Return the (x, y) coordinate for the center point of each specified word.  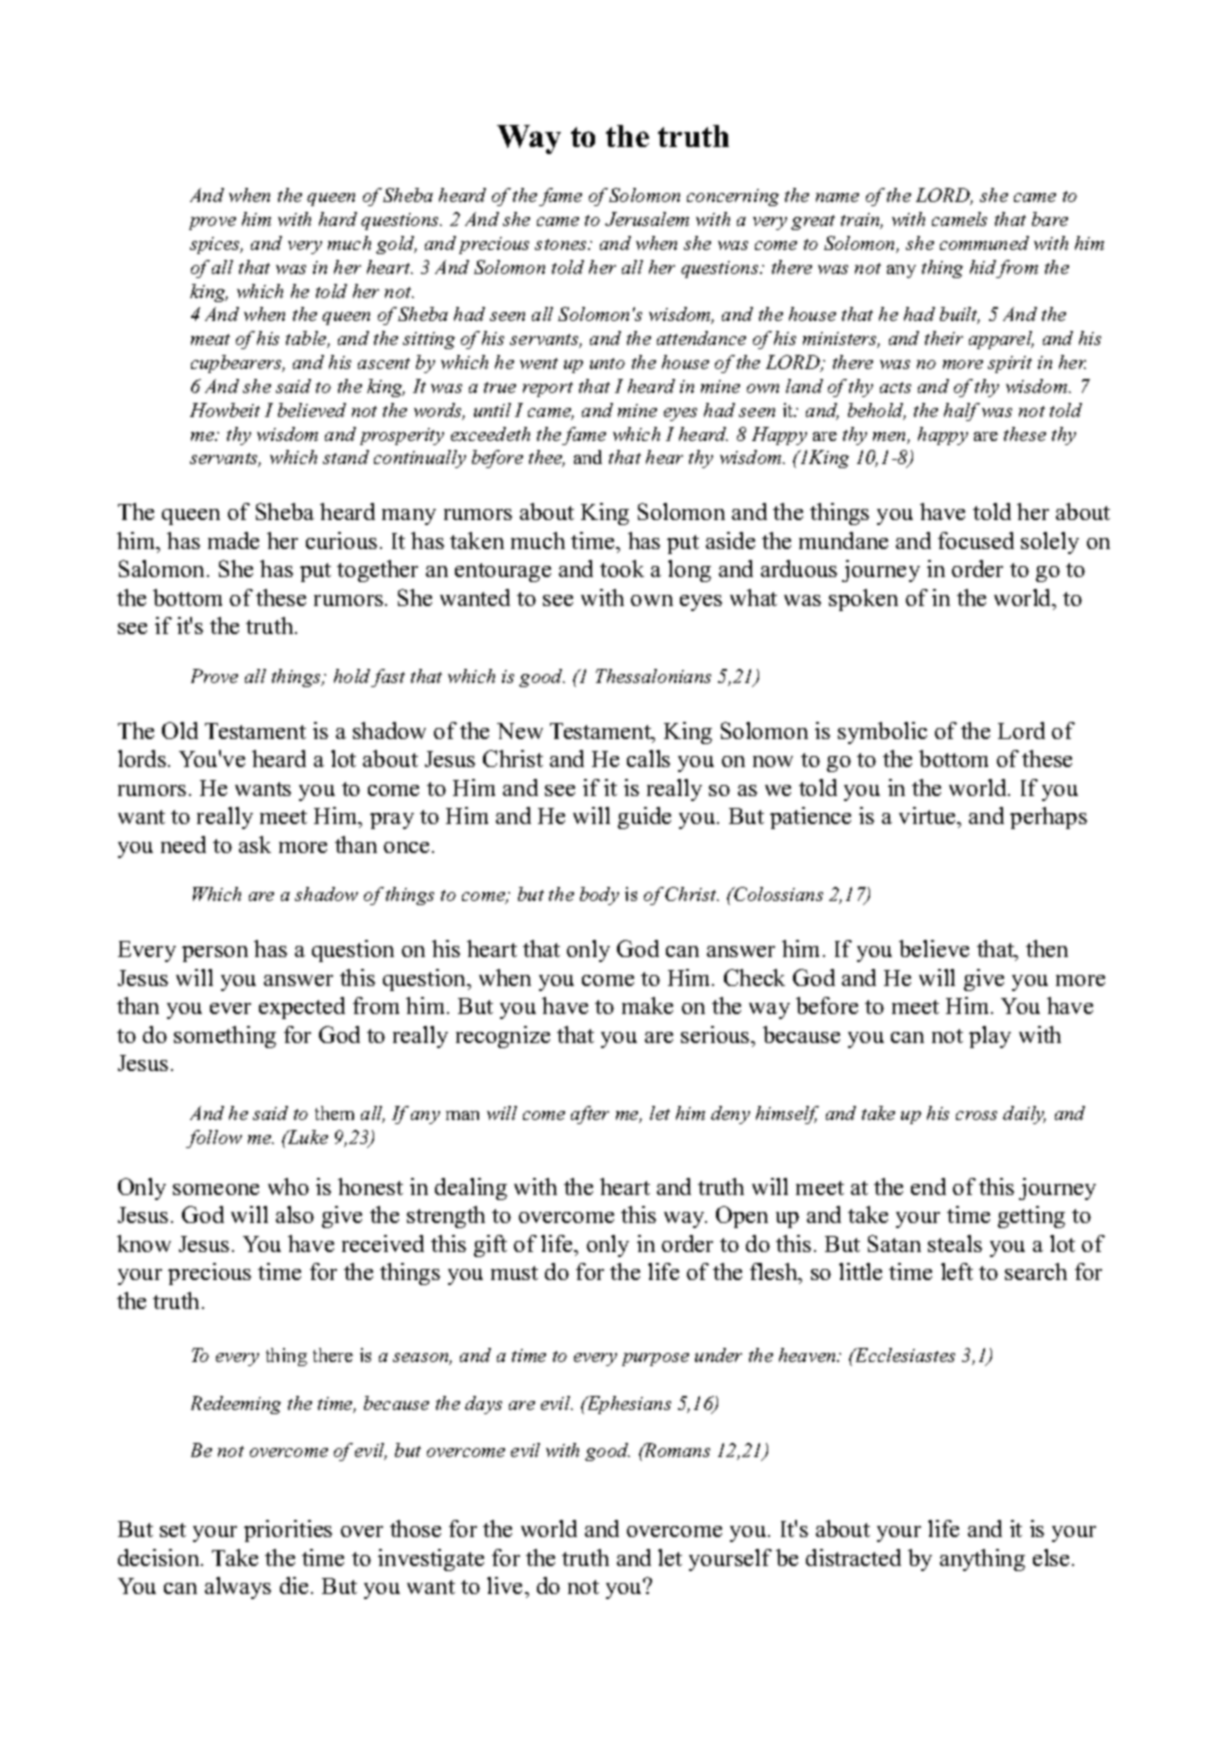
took (622, 568)
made (233, 540)
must (514, 1273)
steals (955, 1243)
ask (255, 844)
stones (562, 244)
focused (976, 540)
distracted (853, 1557)
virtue (928, 815)
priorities (288, 1531)
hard (338, 219)
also (295, 1214)
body (599, 896)
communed (984, 243)
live (506, 1585)
